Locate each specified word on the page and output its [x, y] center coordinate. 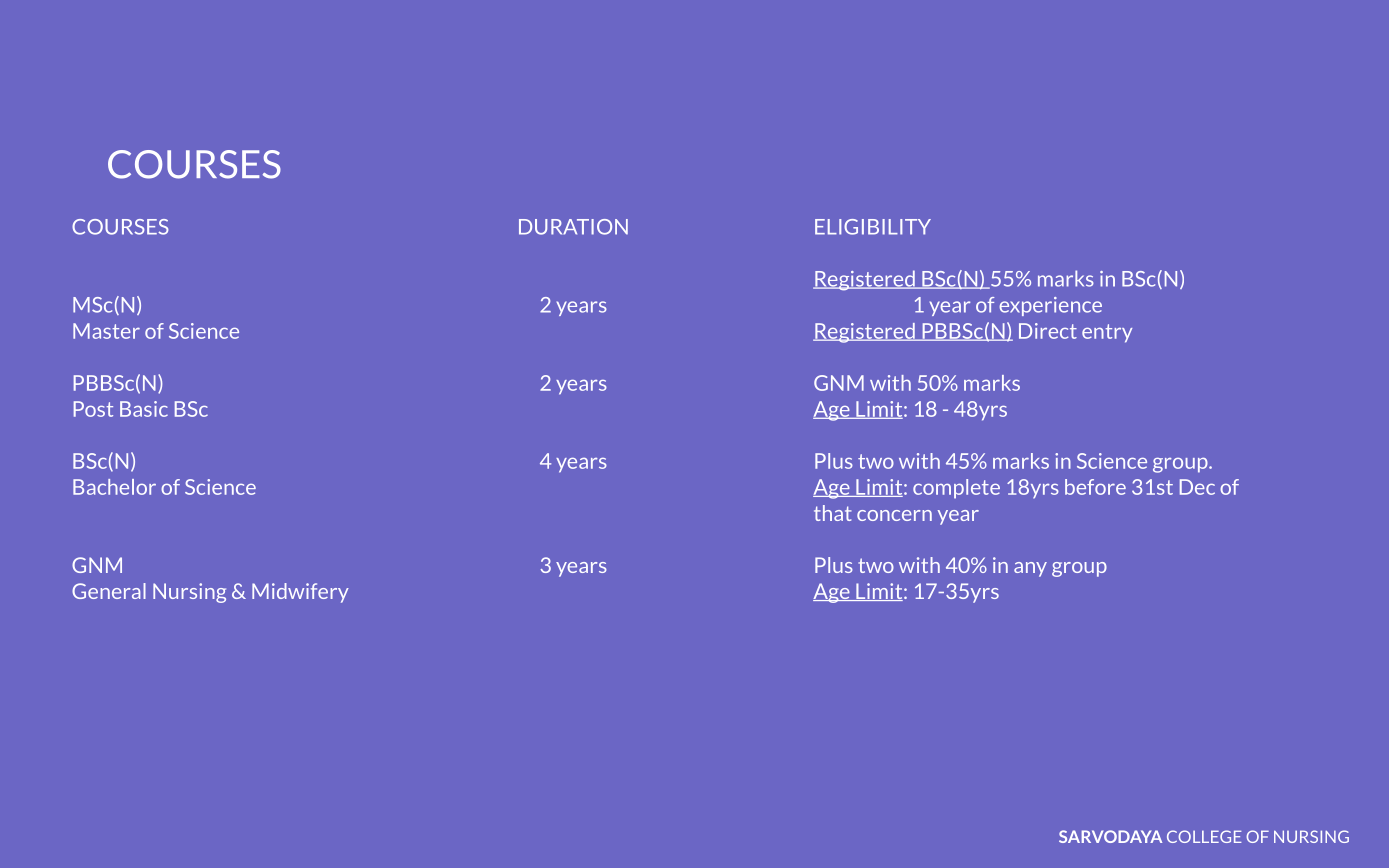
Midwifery [300, 593]
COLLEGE [1204, 836]
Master [106, 331]
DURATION [573, 227]
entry [1107, 333]
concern [894, 515]
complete [956, 489]
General [109, 591]
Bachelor [114, 487]
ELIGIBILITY [873, 227]
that [833, 513]
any [1030, 569]
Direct [1048, 331]
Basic [144, 409]
